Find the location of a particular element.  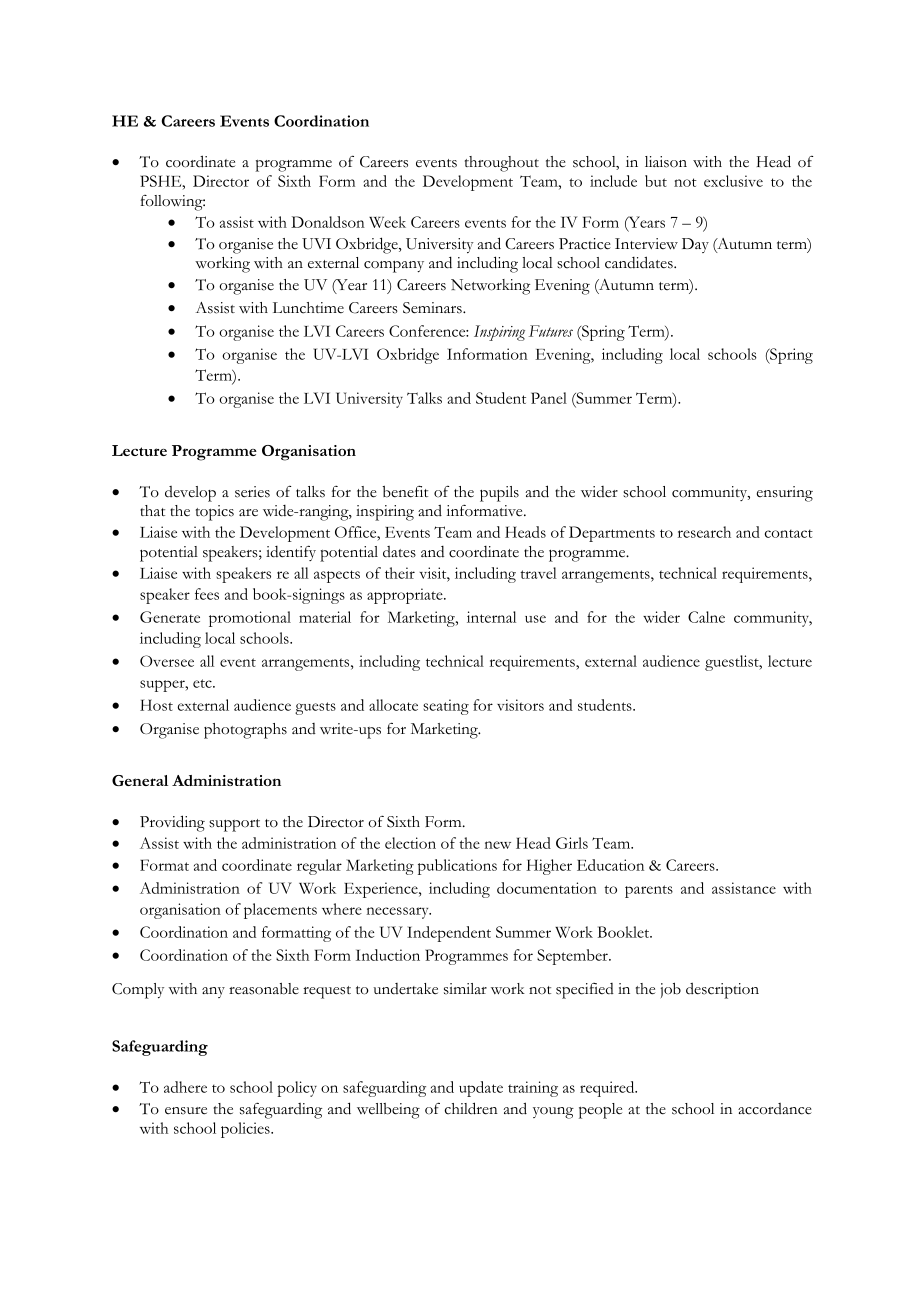

throughout is located at coordinates (502, 164).
